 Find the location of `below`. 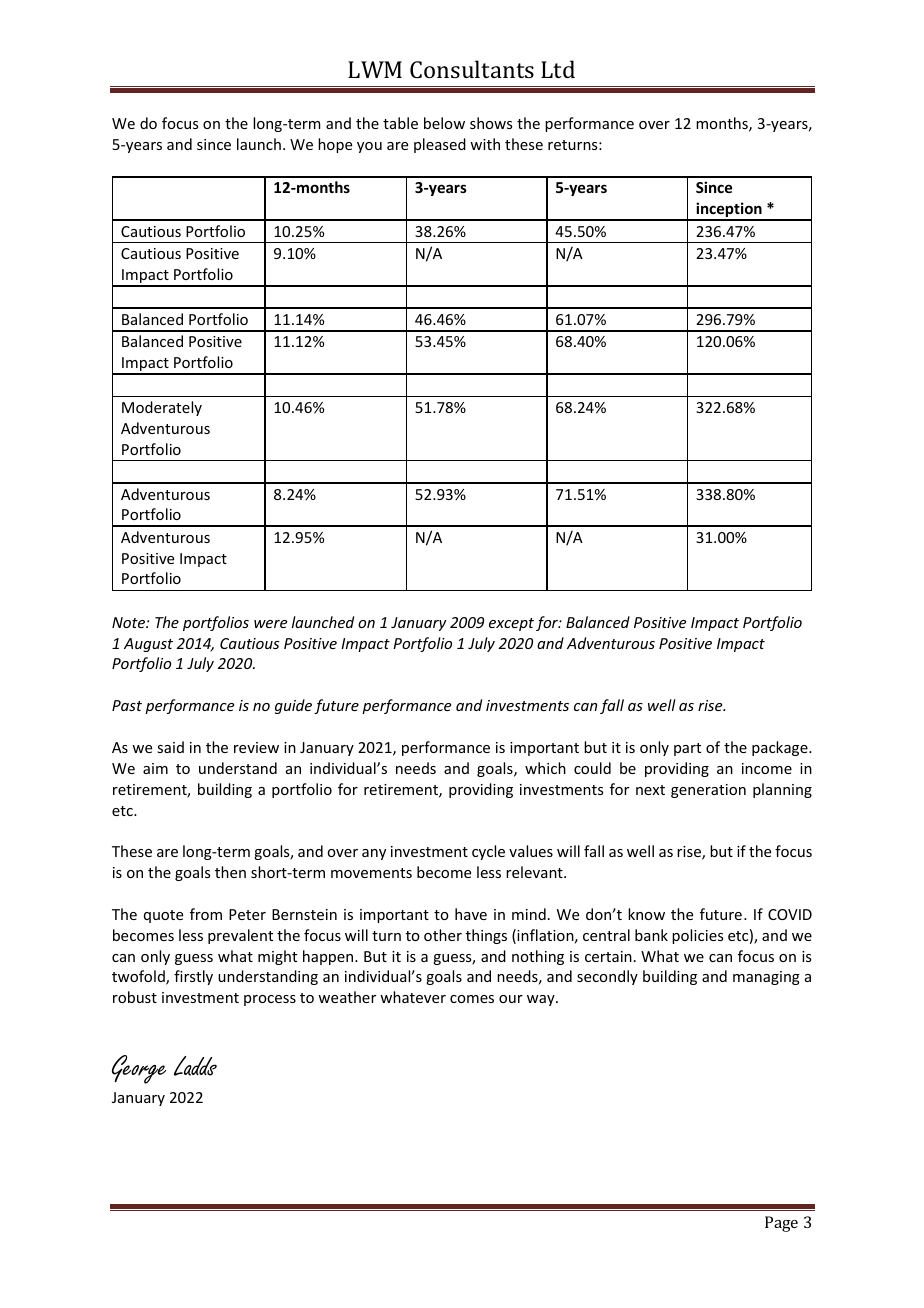

below is located at coordinates (444, 123).
